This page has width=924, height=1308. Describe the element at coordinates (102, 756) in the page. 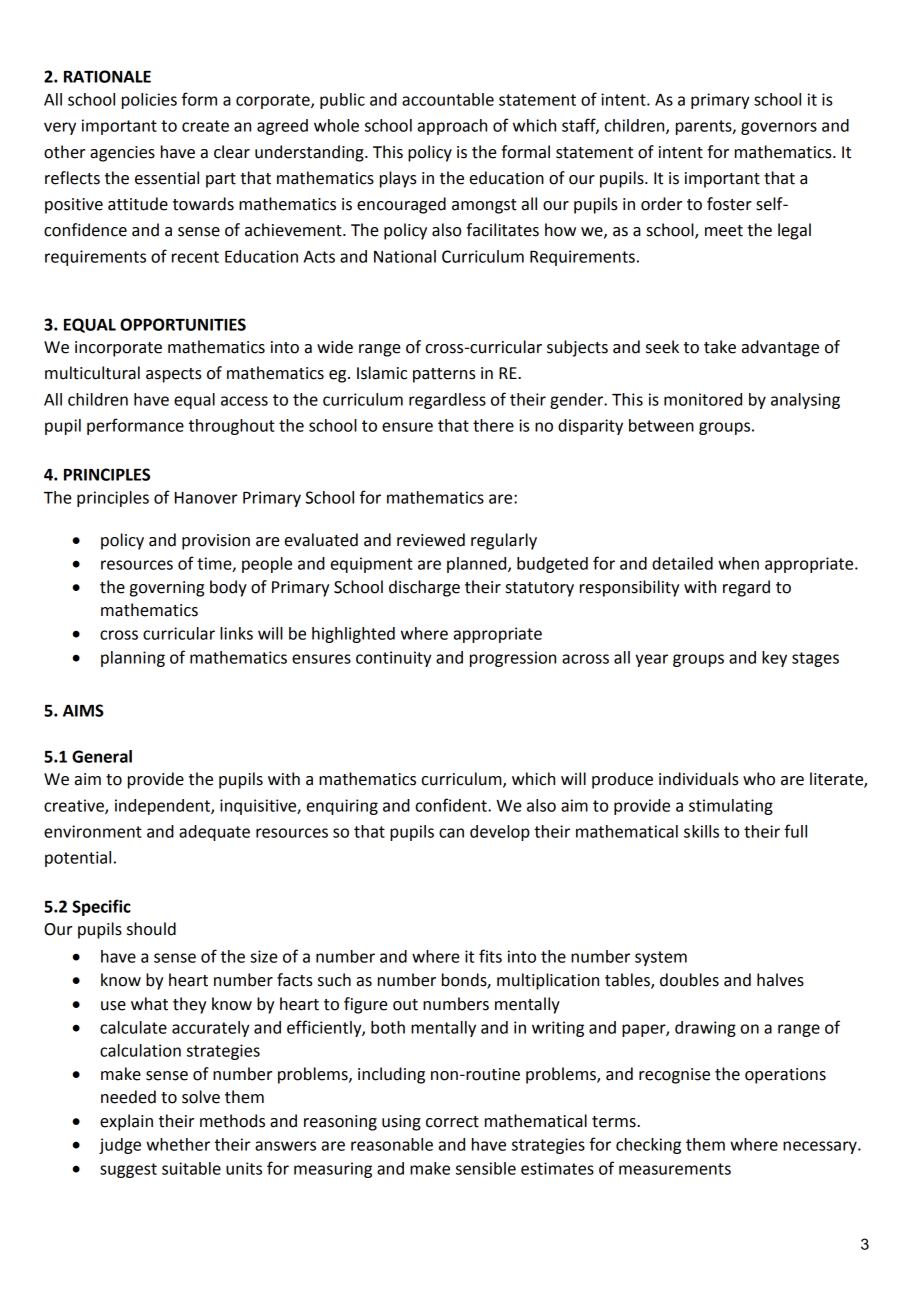

I see `General` at that location.
